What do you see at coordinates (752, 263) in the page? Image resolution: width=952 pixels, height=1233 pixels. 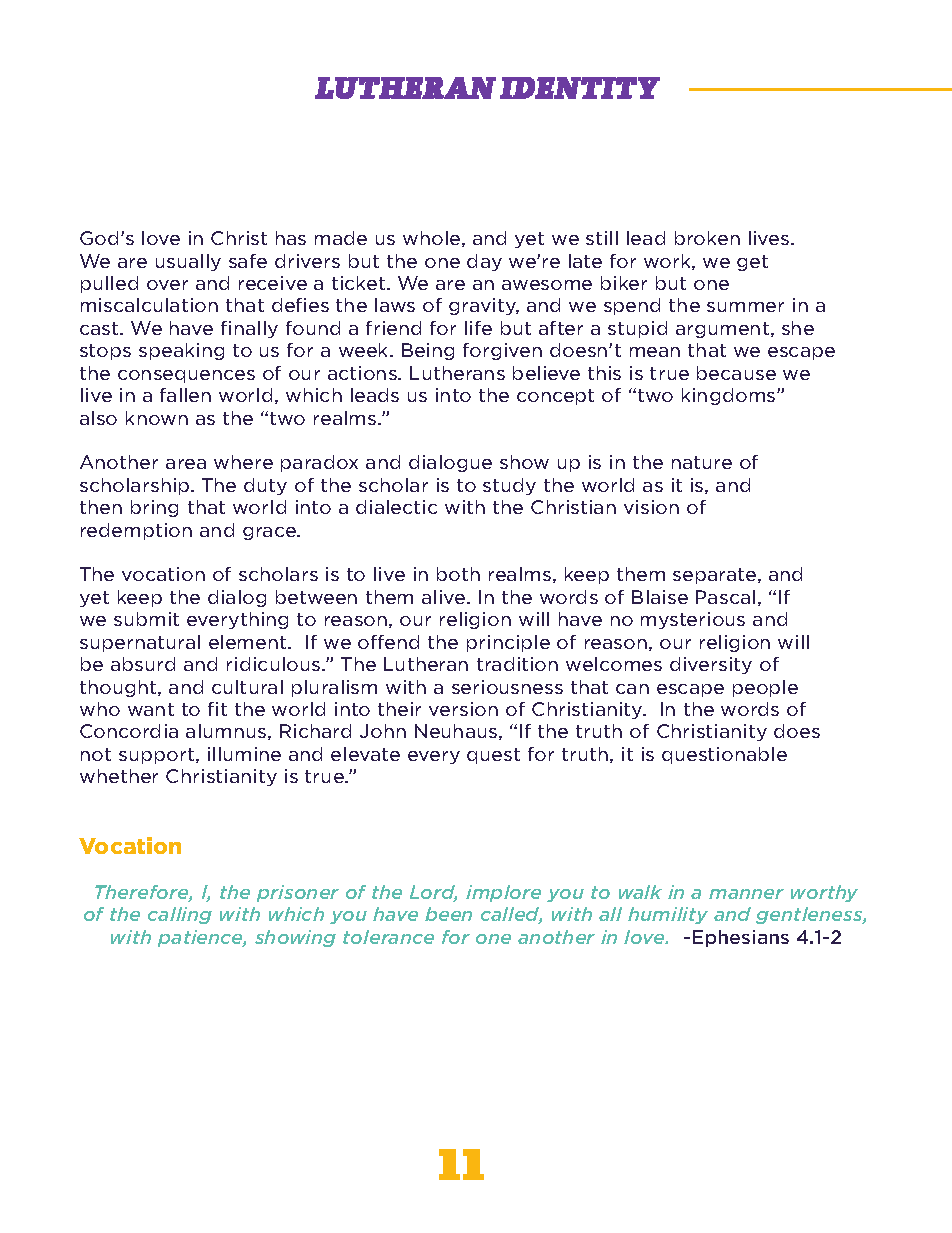 I see `get` at bounding box center [752, 263].
